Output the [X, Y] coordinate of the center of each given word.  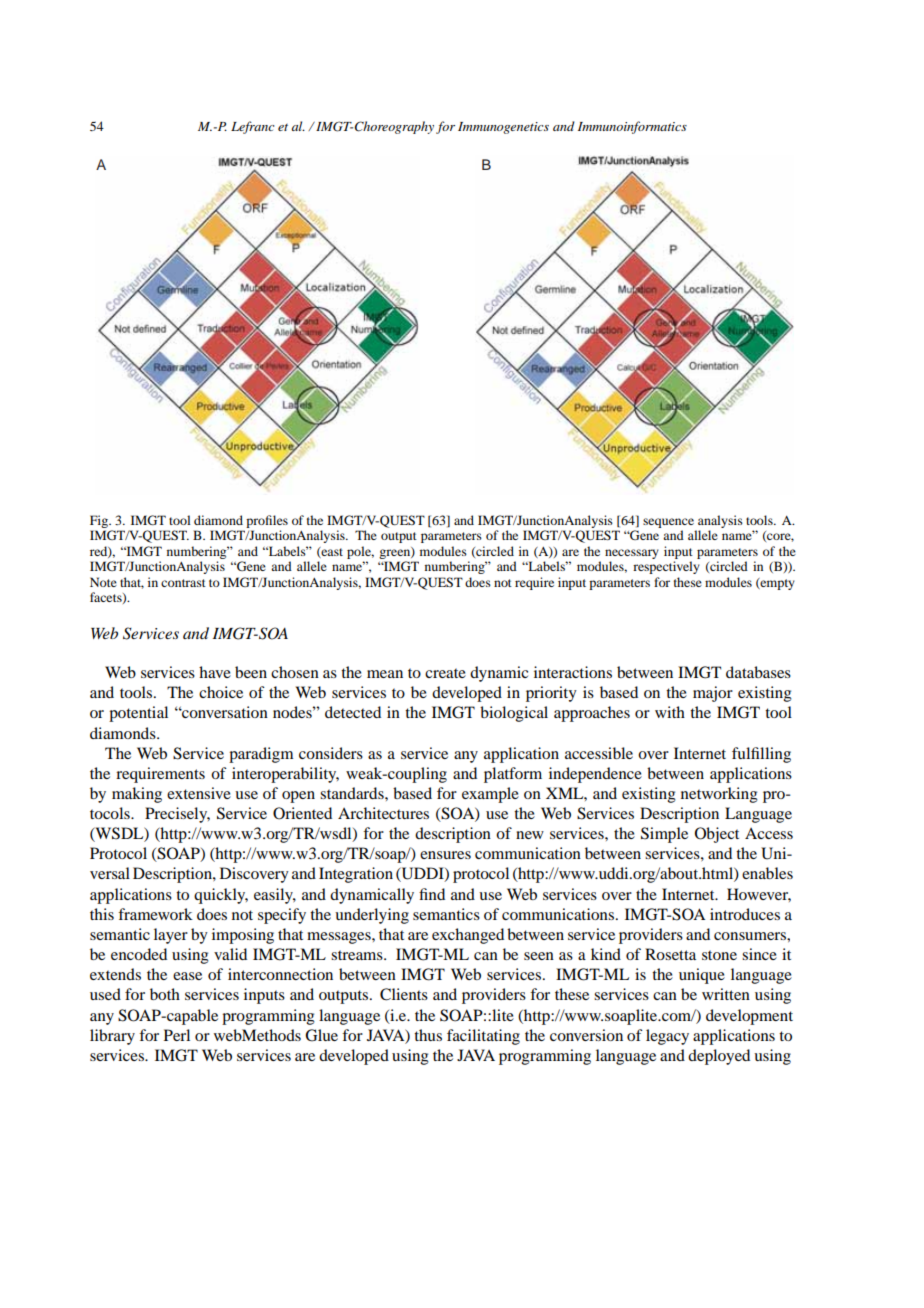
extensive [199, 793]
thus [428, 1035]
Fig [100, 521]
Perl [177, 1035]
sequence [668, 523]
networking [719, 795]
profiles [267, 521]
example [490, 795]
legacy [667, 1037]
